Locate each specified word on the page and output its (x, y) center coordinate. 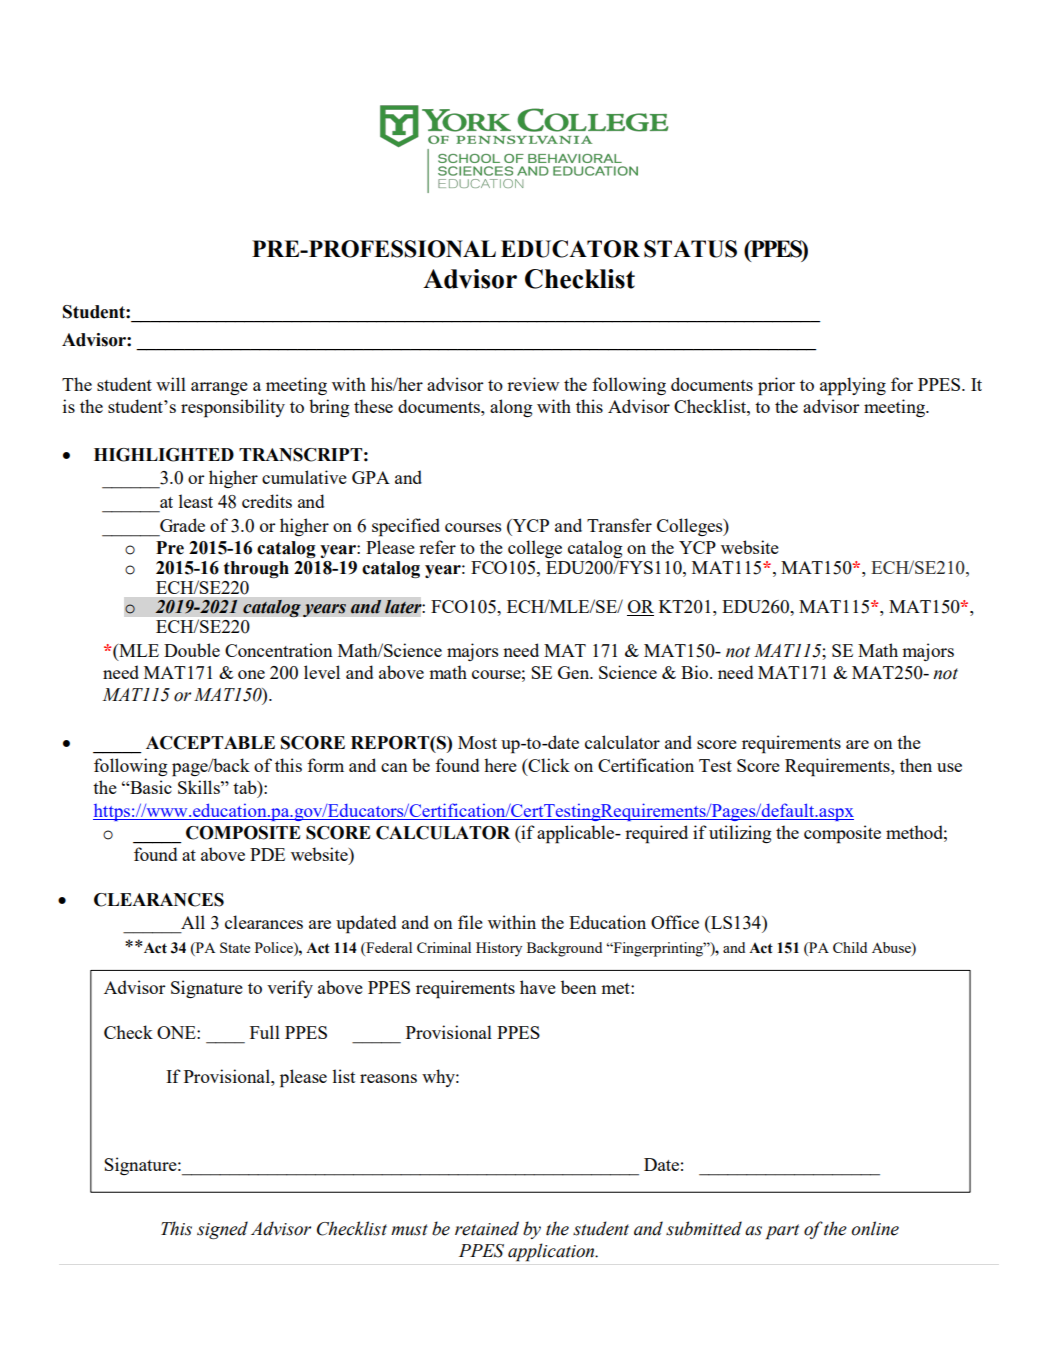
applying (853, 386)
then (916, 765)
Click (548, 765)
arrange (219, 388)
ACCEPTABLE (210, 743)
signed (222, 1230)
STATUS (690, 249)
